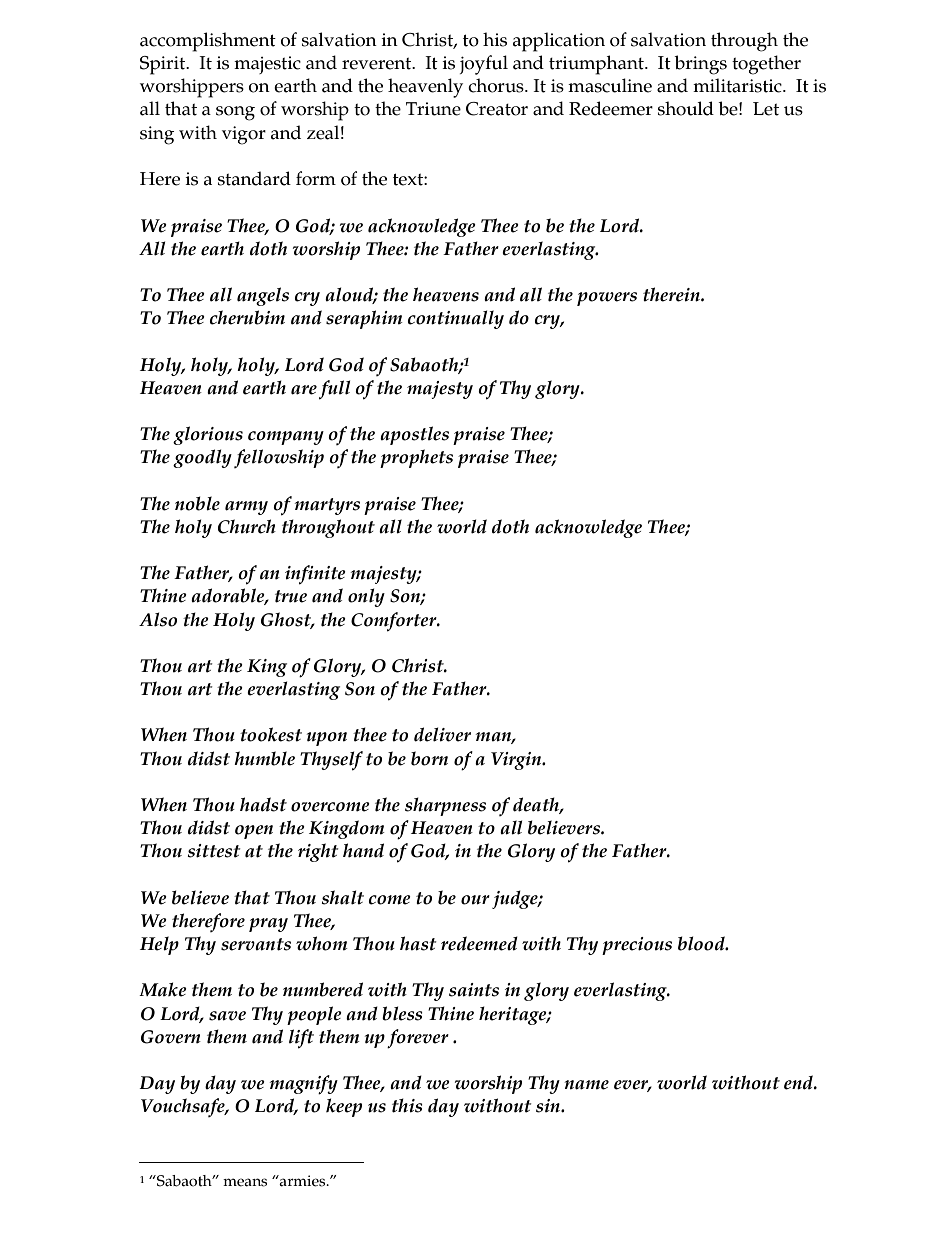 Image resolution: width=952 pixels, height=1233 pixels. I want to click on apostles, so click(414, 435).
